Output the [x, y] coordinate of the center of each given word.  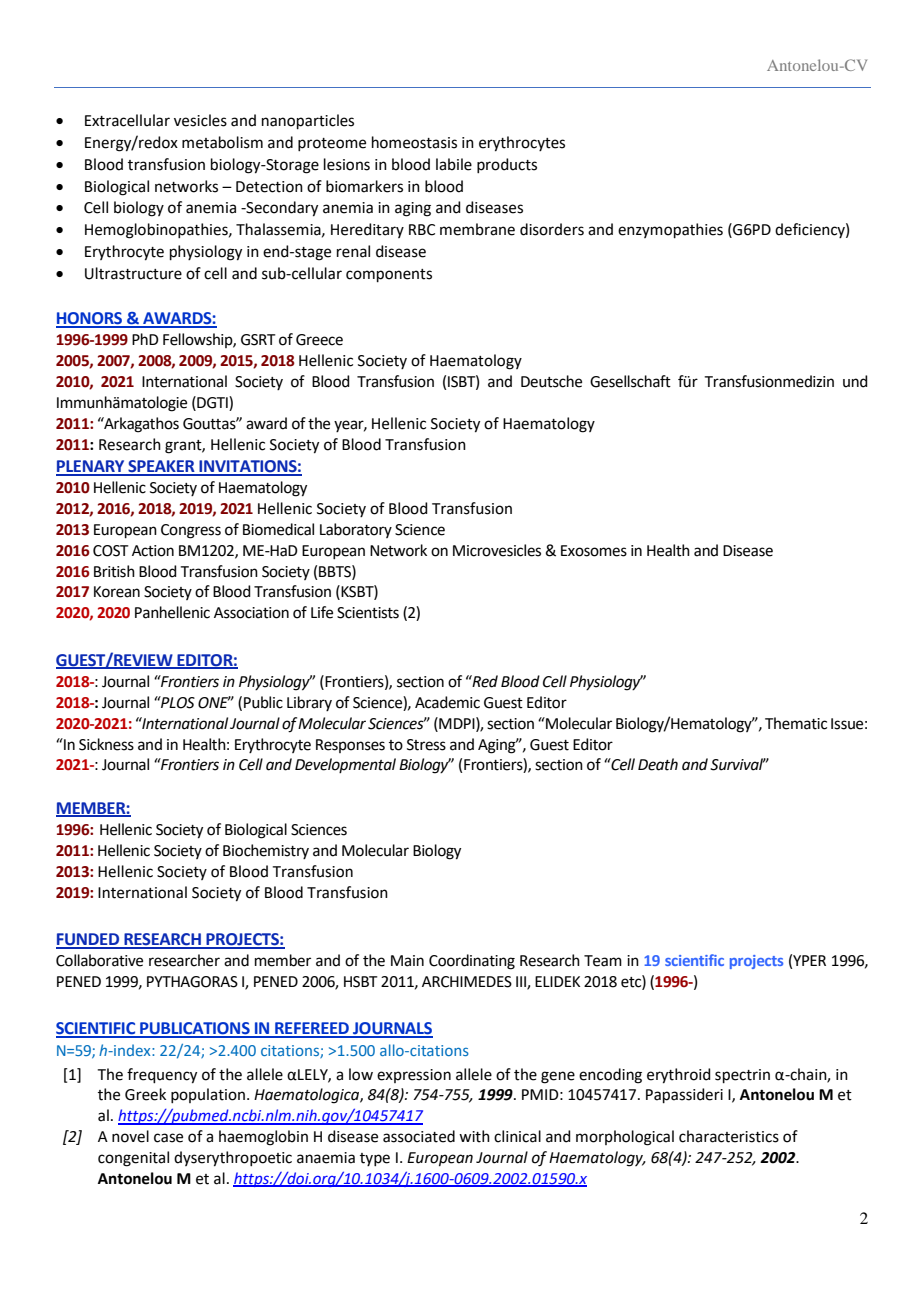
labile [454, 164]
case [168, 1138]
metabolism [222, 142]
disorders [552, 229]
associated [419, 1136]
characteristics [729, 1136]
